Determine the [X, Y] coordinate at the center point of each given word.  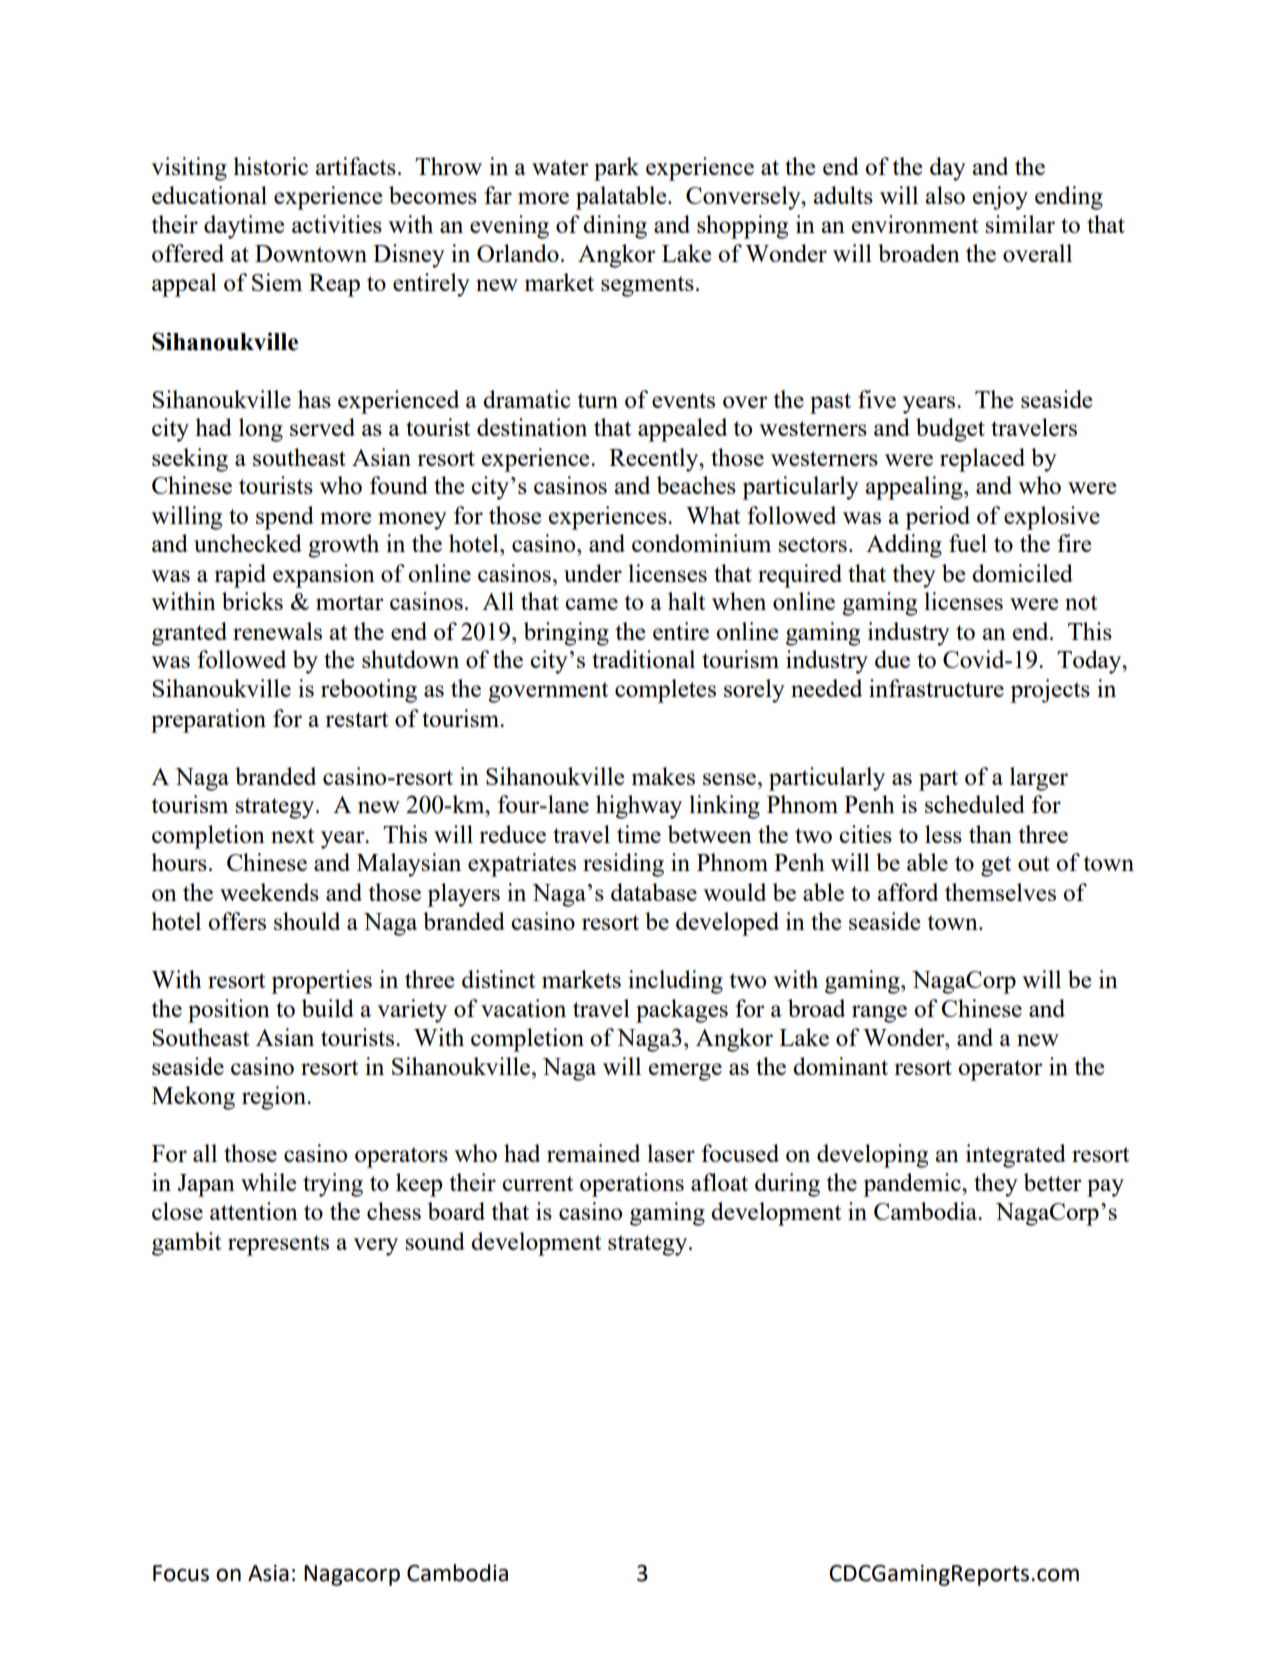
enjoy [1000, 198]
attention [254, 1211]
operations [632, 1185]
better [1053, 1182]
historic [270, 166]
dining [615, 227]
